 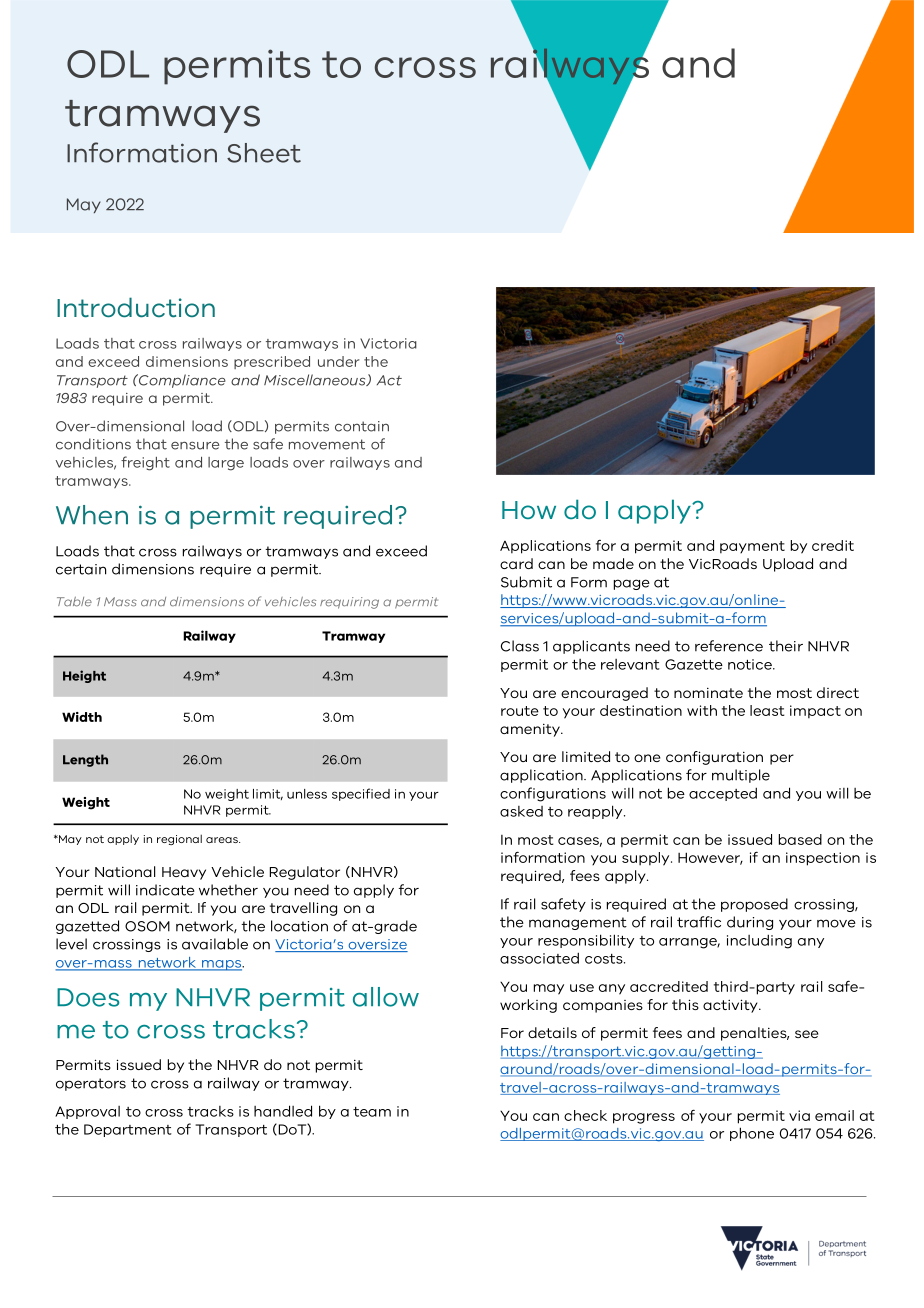 What do you see at coordinates (179, 839) in the image?
I see `regional` at bounding box center [179, 839].
